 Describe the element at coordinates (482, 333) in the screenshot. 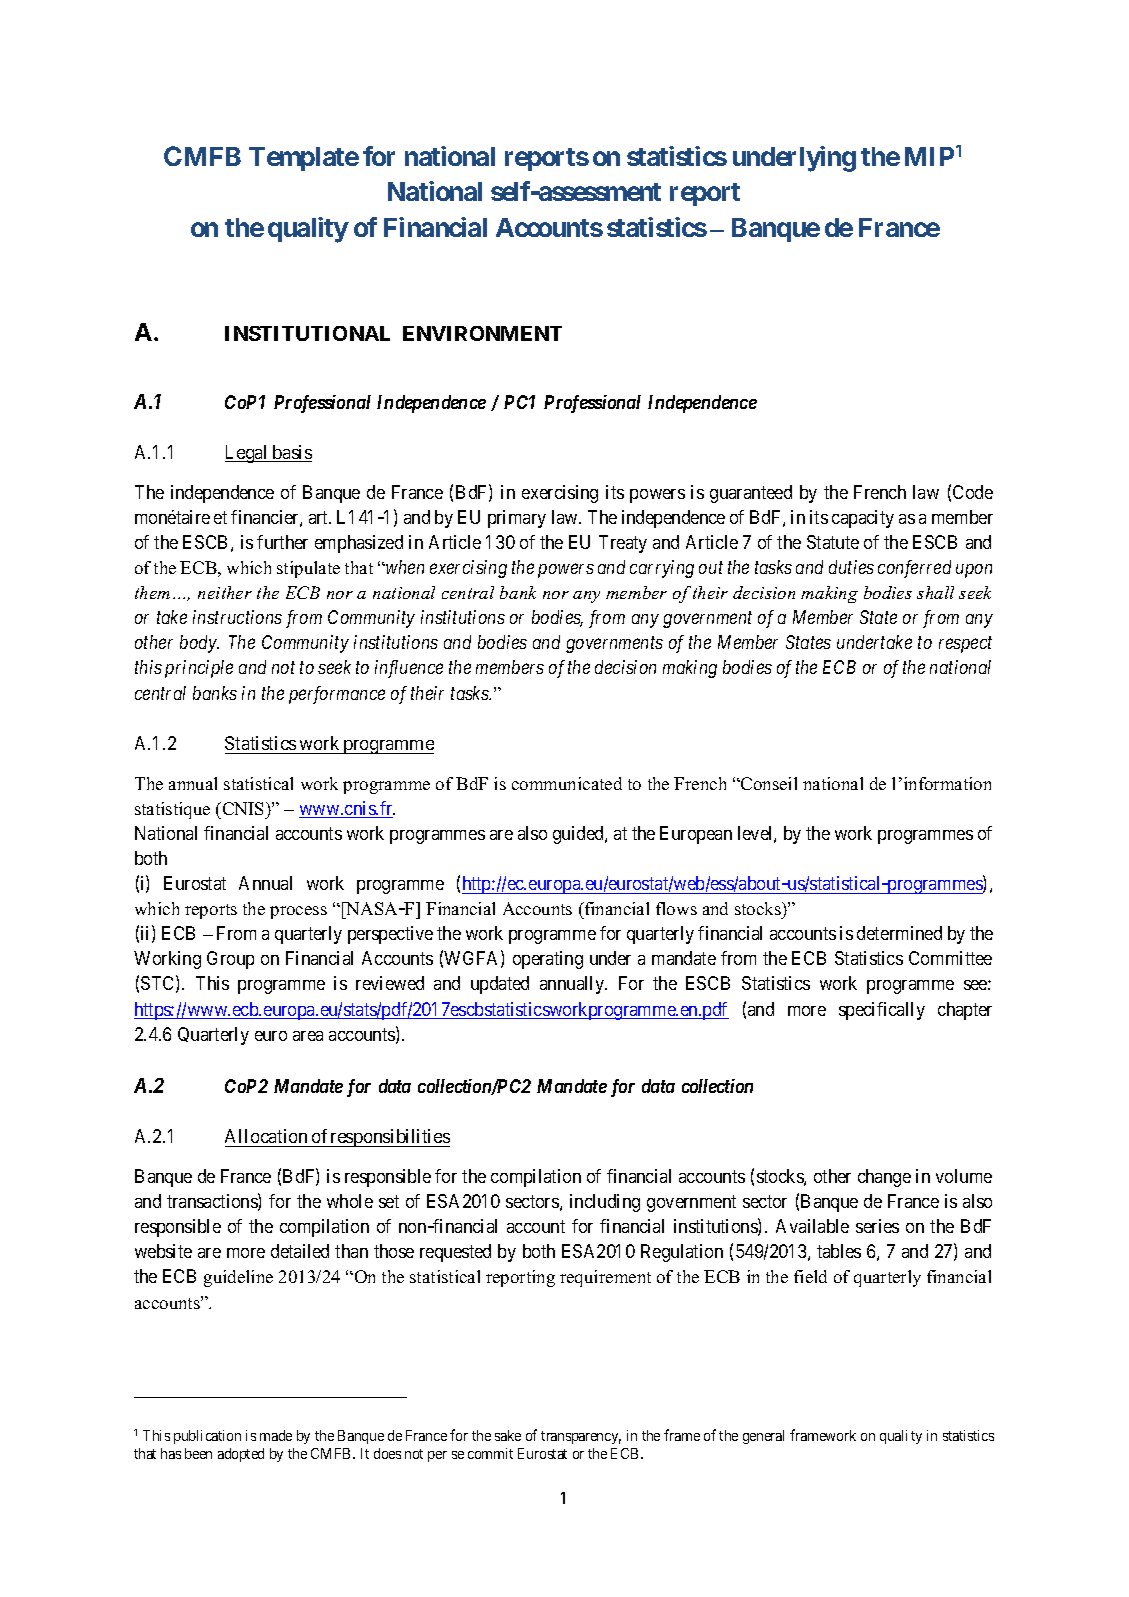

I see `ENVIRONMENT` at that location.
